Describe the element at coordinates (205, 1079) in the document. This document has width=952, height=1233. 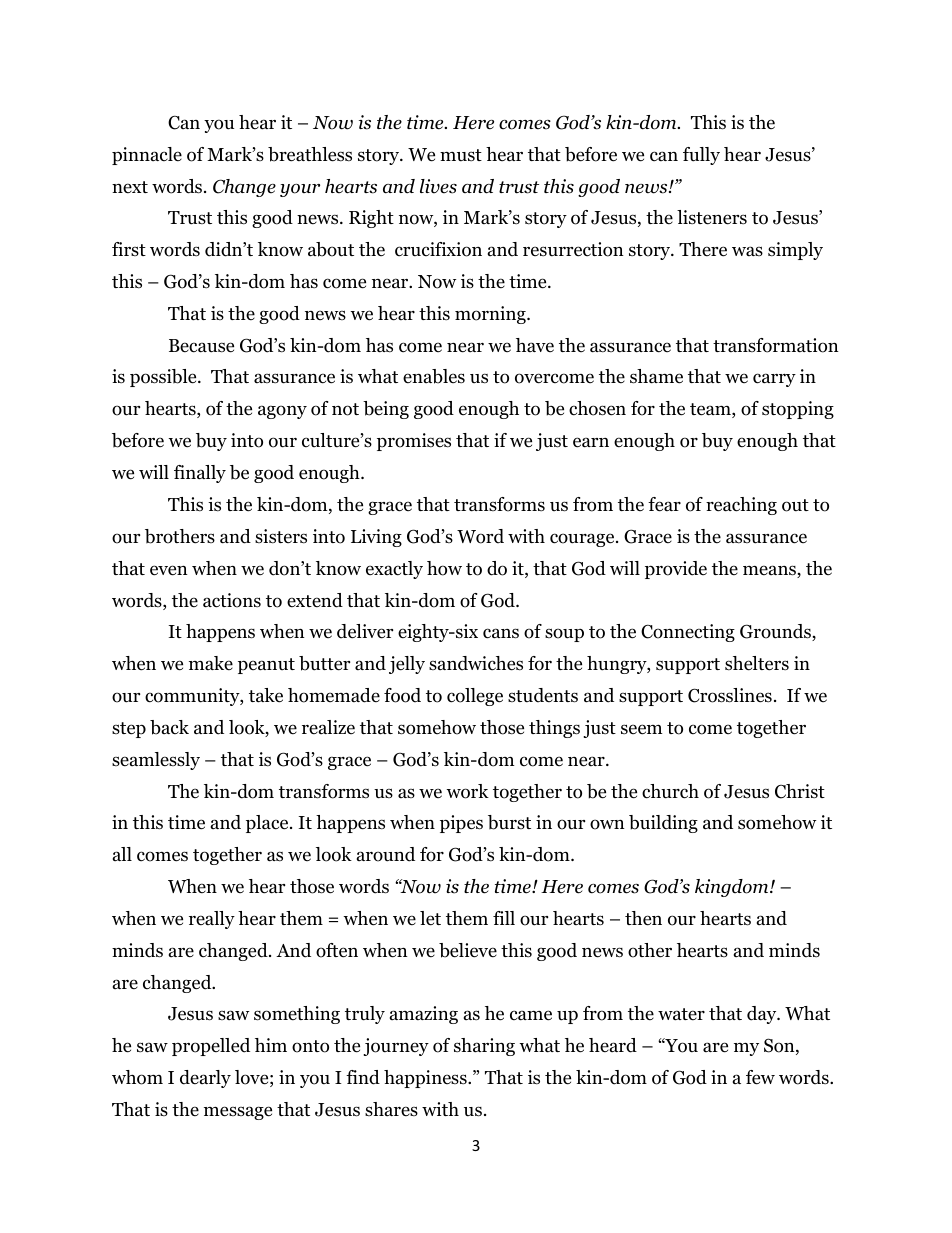
I see `dearly` at that location.
